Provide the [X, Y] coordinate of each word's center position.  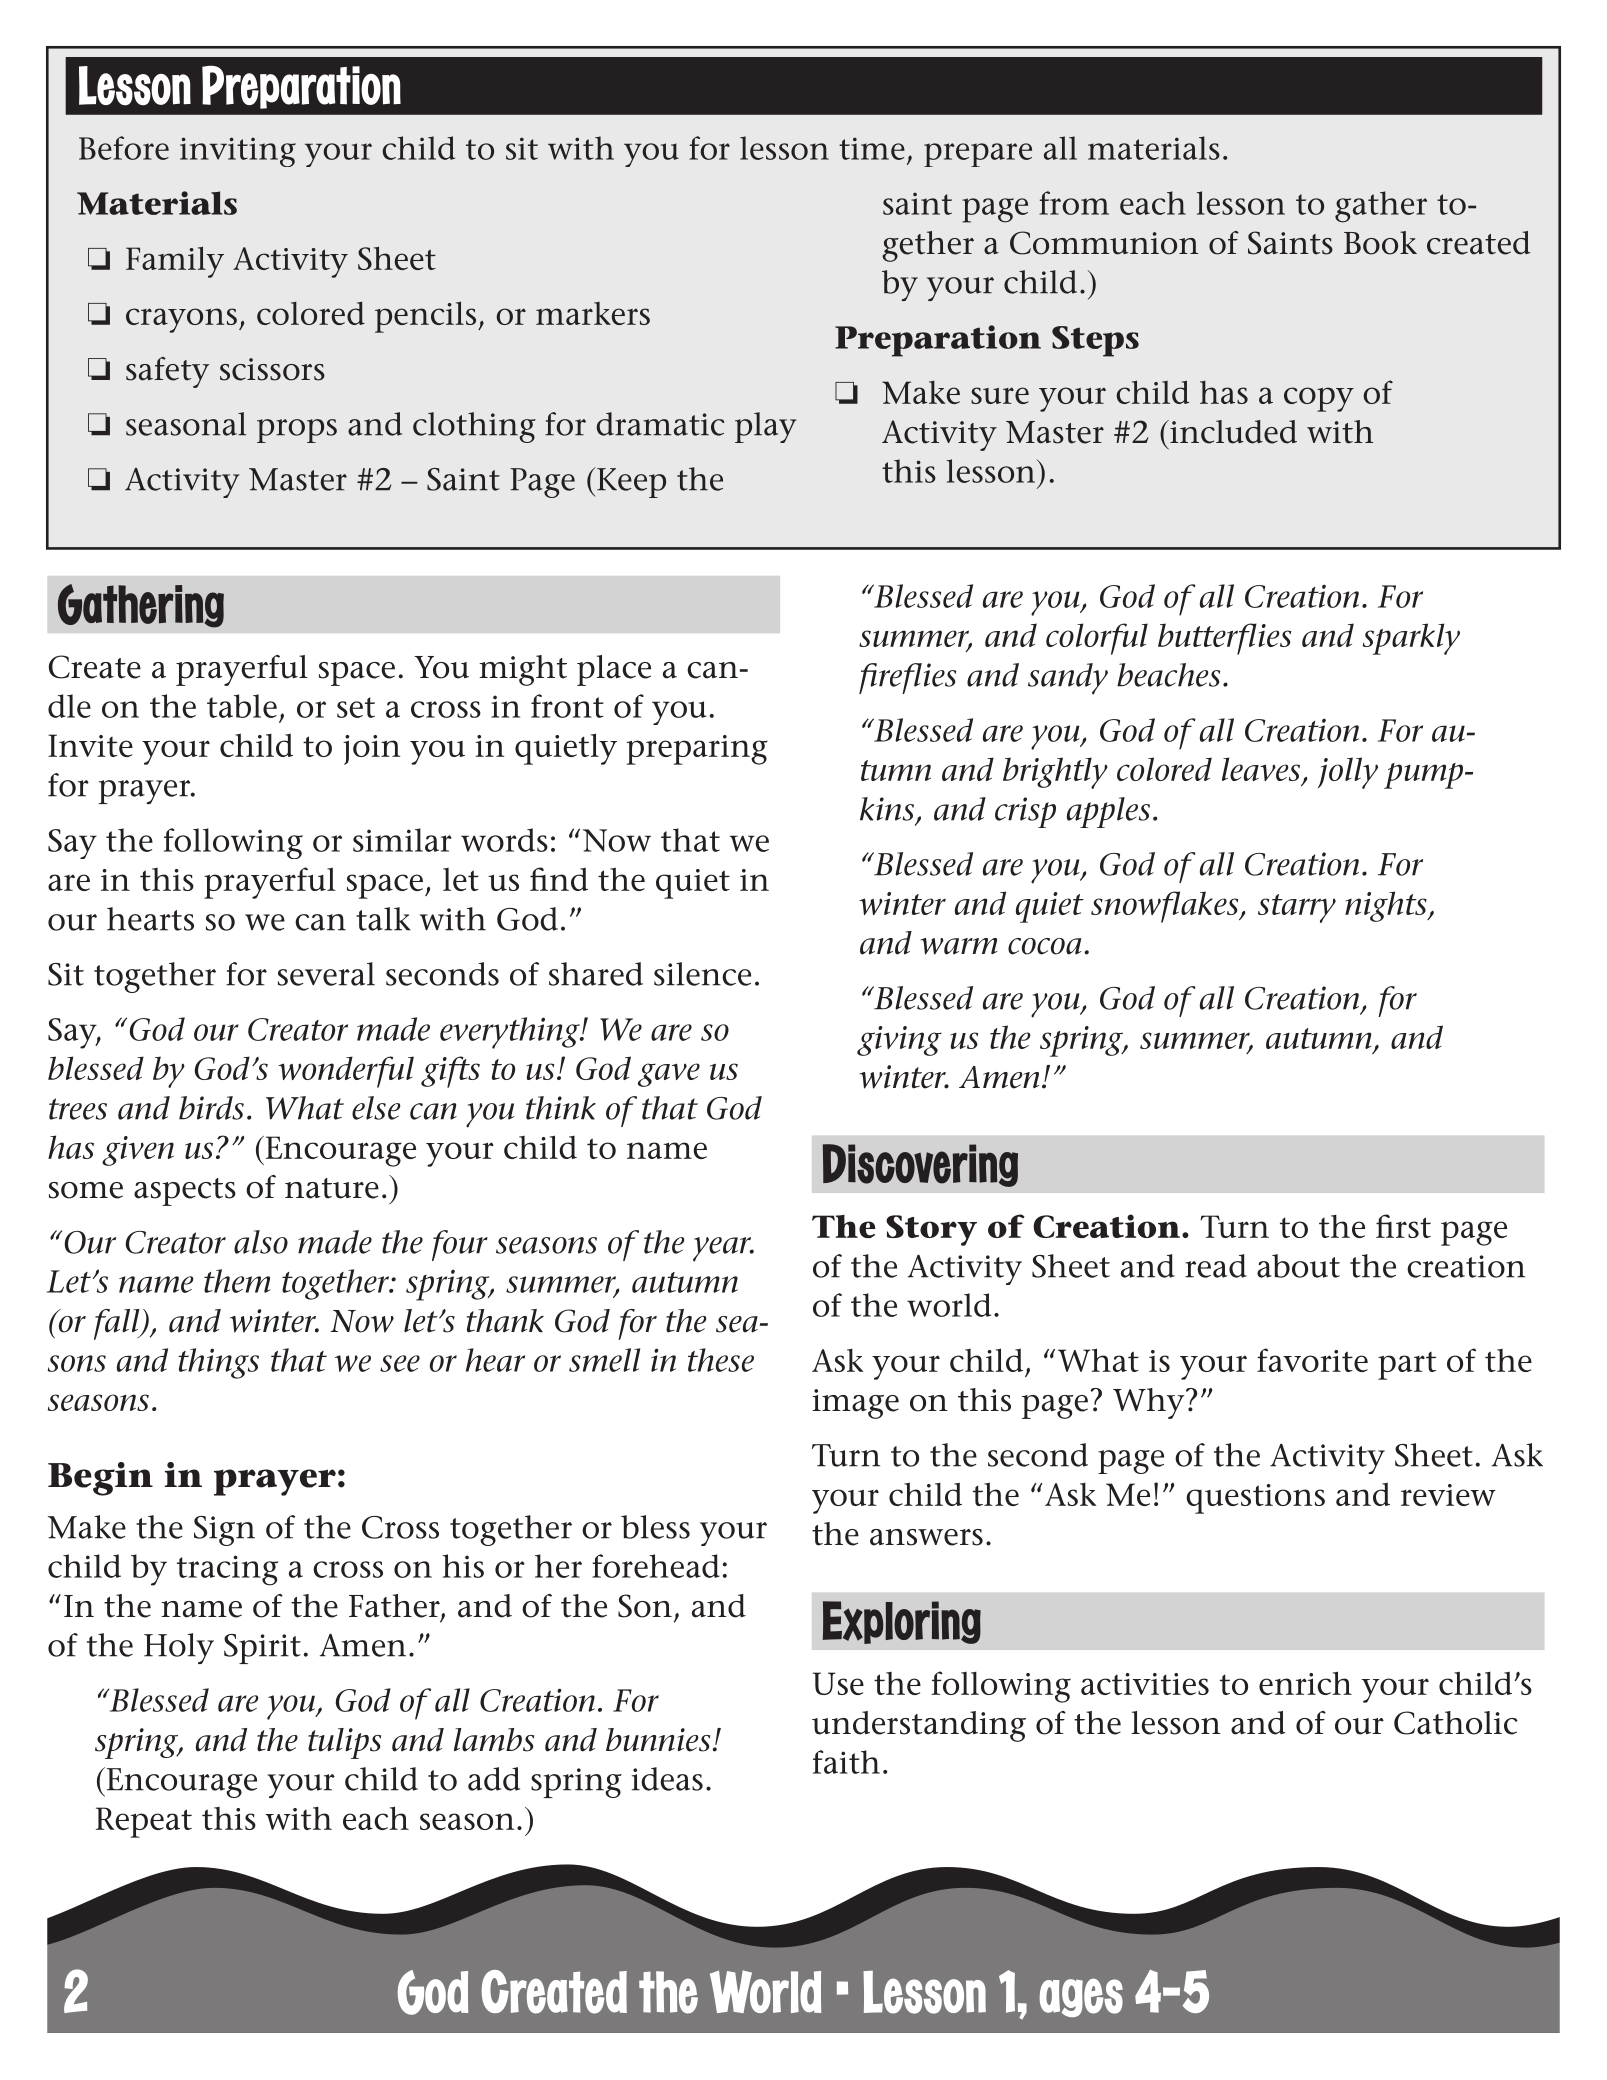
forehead [656, 1566]
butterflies [1224, 639]
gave [669, 1075]
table [242, 706]
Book [1380, 243]
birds [211, 1108]
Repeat [144, 1822]
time [872, 148]
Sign [224, 1531]
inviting [238, 152]
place [614, 670]
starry [1297, 908]
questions [1255, 1499]
